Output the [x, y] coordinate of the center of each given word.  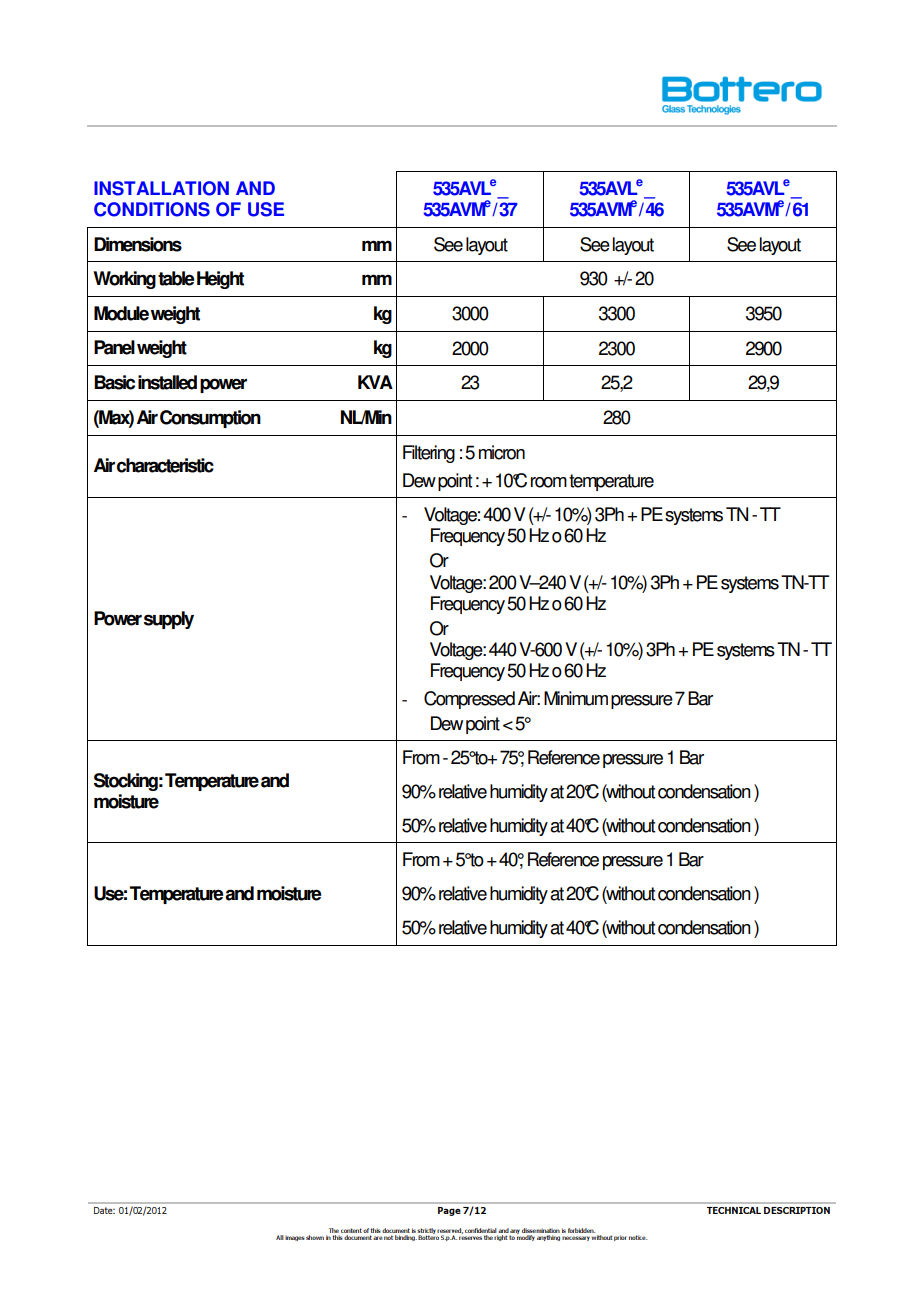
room [549, 482]
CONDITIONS [152, 209]
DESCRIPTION [797, 1210]
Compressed [469, 700]
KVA [375, 382]
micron [502, 452]
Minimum [576, 698]
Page [449, 1211]
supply [169, 620]
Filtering [429, 454]
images [295, 1238]
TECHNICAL [734, 1210]
